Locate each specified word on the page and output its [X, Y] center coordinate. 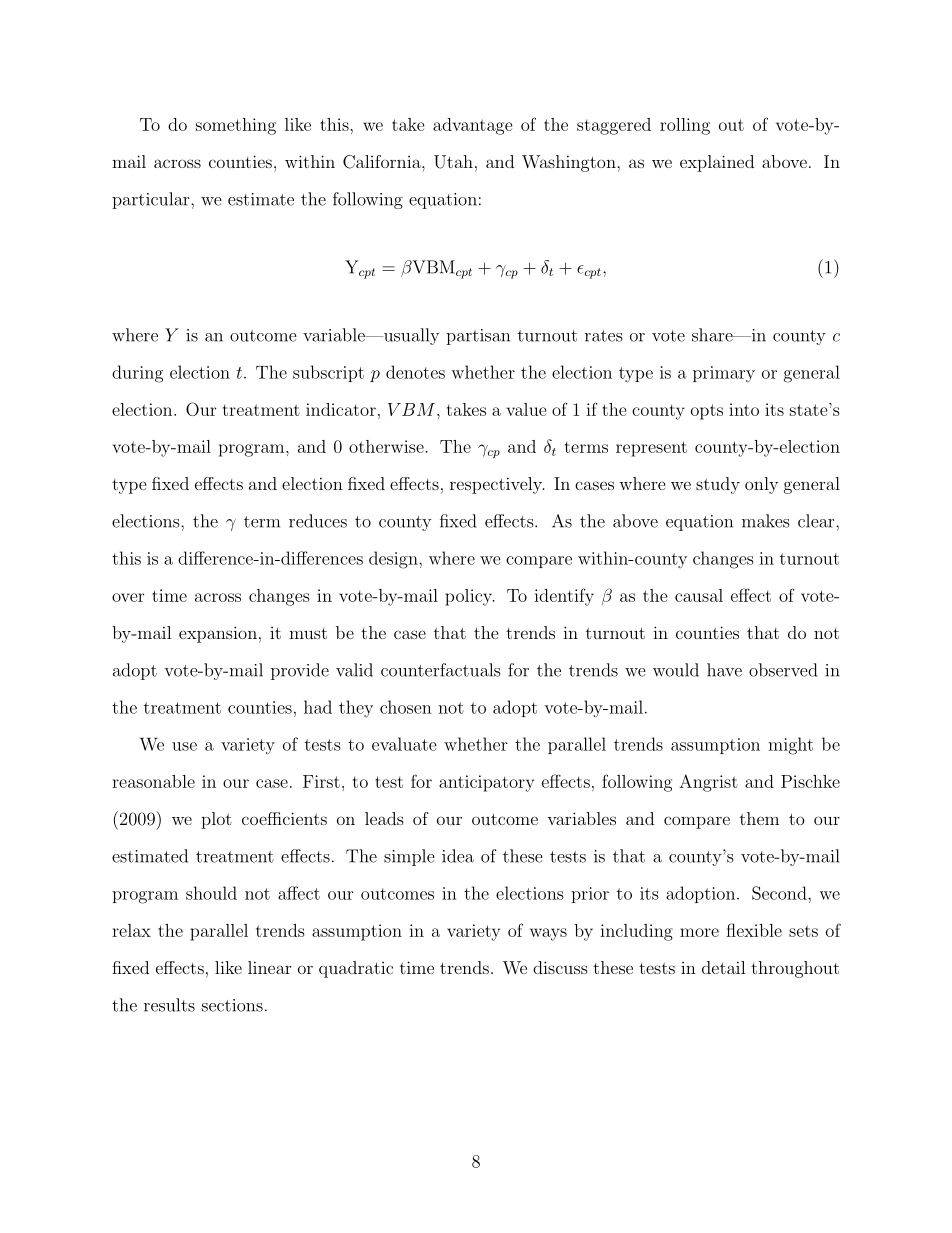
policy [469, 597]
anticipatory [486, 783]
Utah [453, 162]
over [128, 597]
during [137, 374]
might [790, 746]
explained [717, 163]
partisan [478, 337]
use [184, 746]
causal [699, 595]
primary [724, 374]
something [236, 126]
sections [232, 1005]
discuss [560, 967]
